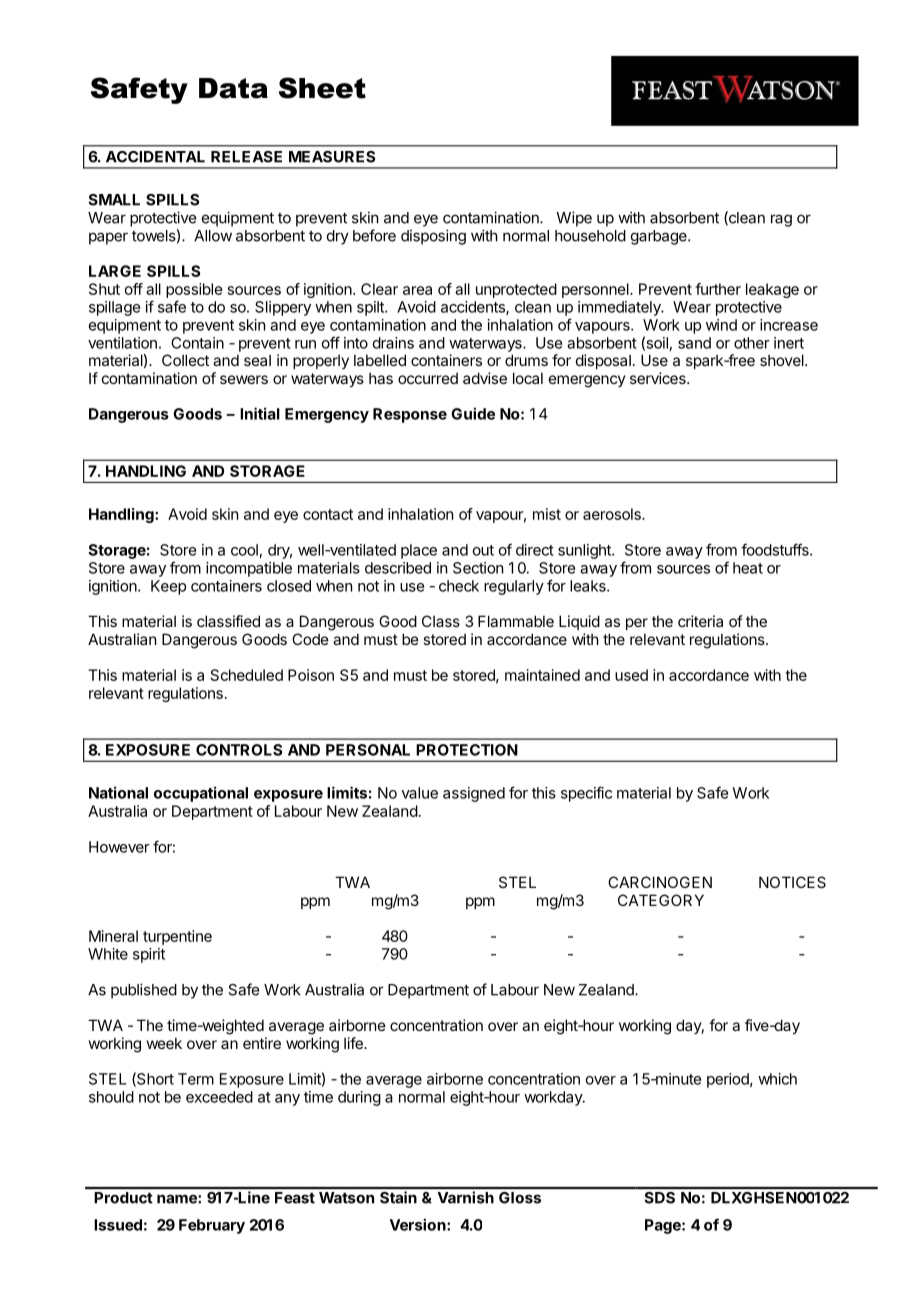 The image size is (924, 1308). Describe the element at coordinates (613, 514) in the screenshot. I see `aerosols` at that location.
